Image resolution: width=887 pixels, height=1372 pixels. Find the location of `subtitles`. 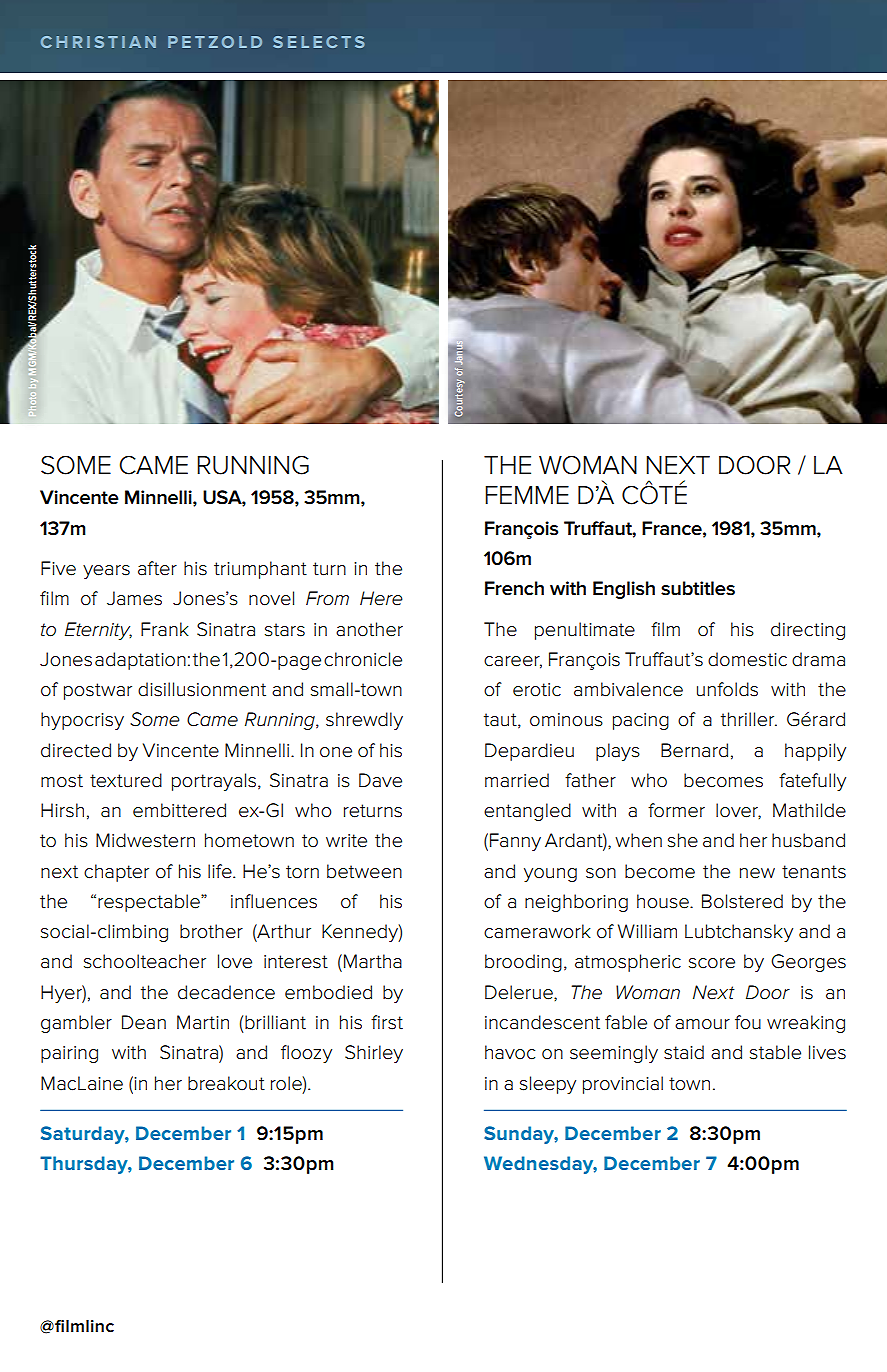

subtitles is located at coordinates (698, 588).
